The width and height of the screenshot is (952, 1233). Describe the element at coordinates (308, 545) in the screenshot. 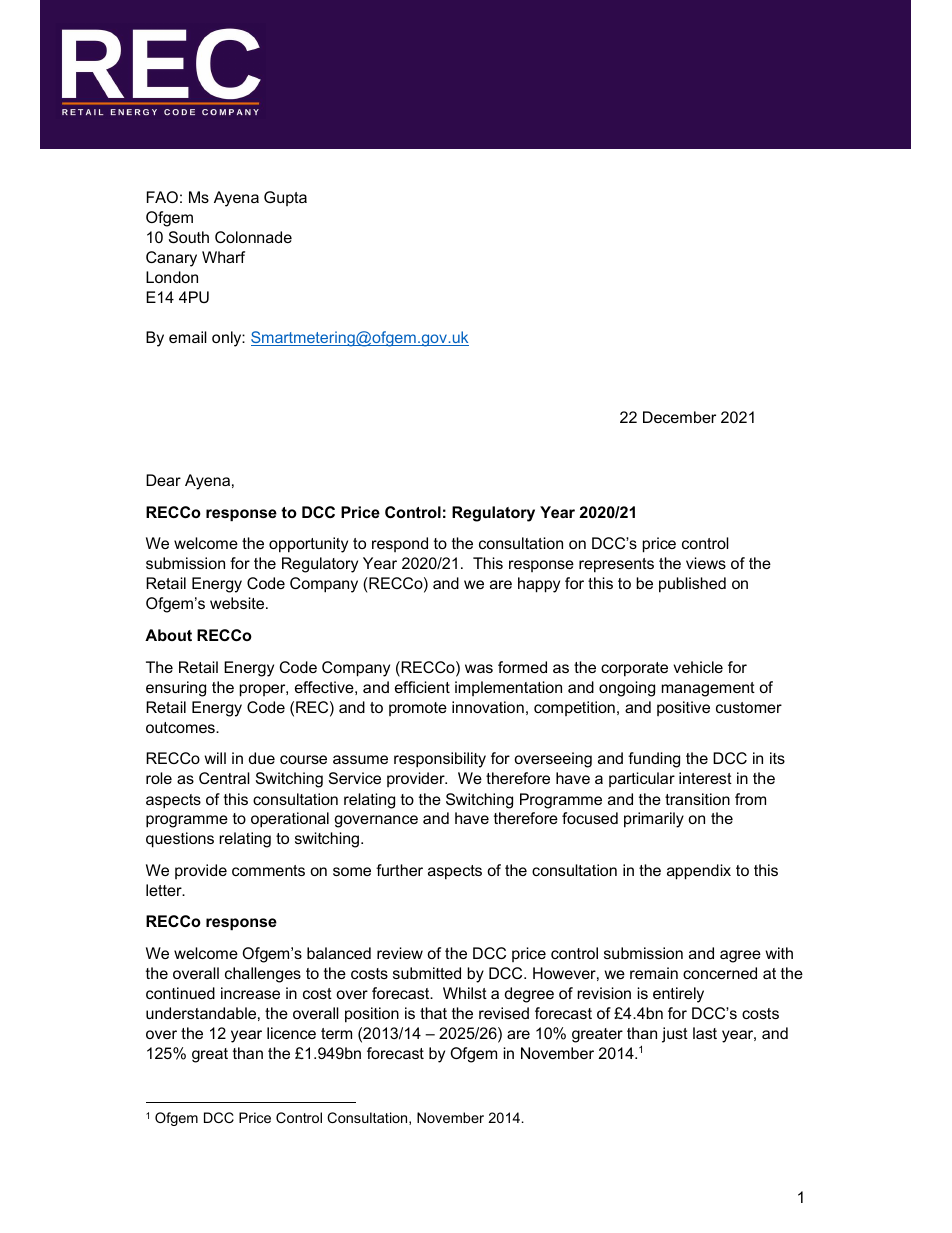

I see `opportunity` at that location.
